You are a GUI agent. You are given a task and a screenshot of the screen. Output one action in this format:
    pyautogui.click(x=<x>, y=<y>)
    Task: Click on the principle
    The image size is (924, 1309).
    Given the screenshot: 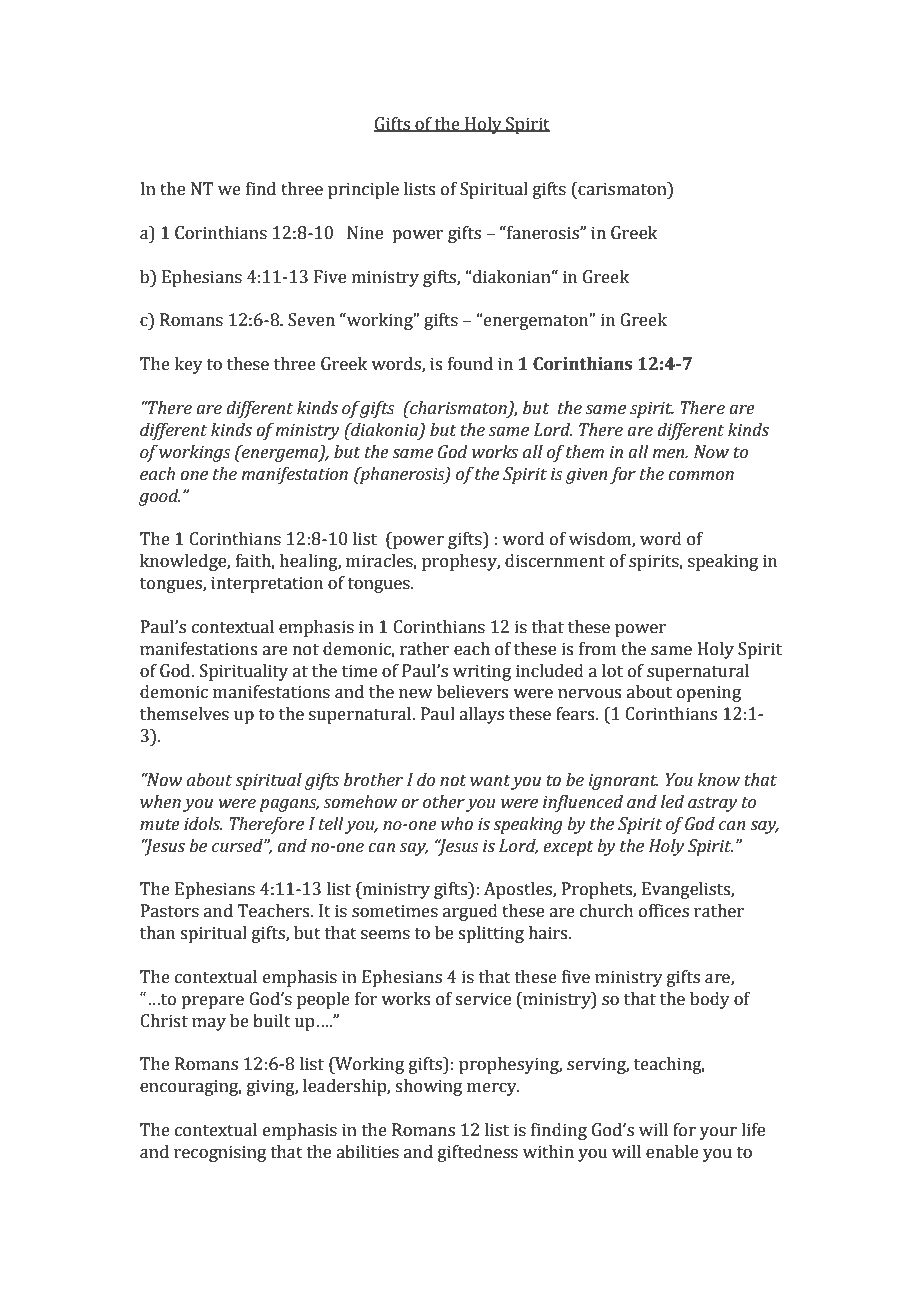 What is the action you would take?
    pyautogui.click(x=363, y=190)
